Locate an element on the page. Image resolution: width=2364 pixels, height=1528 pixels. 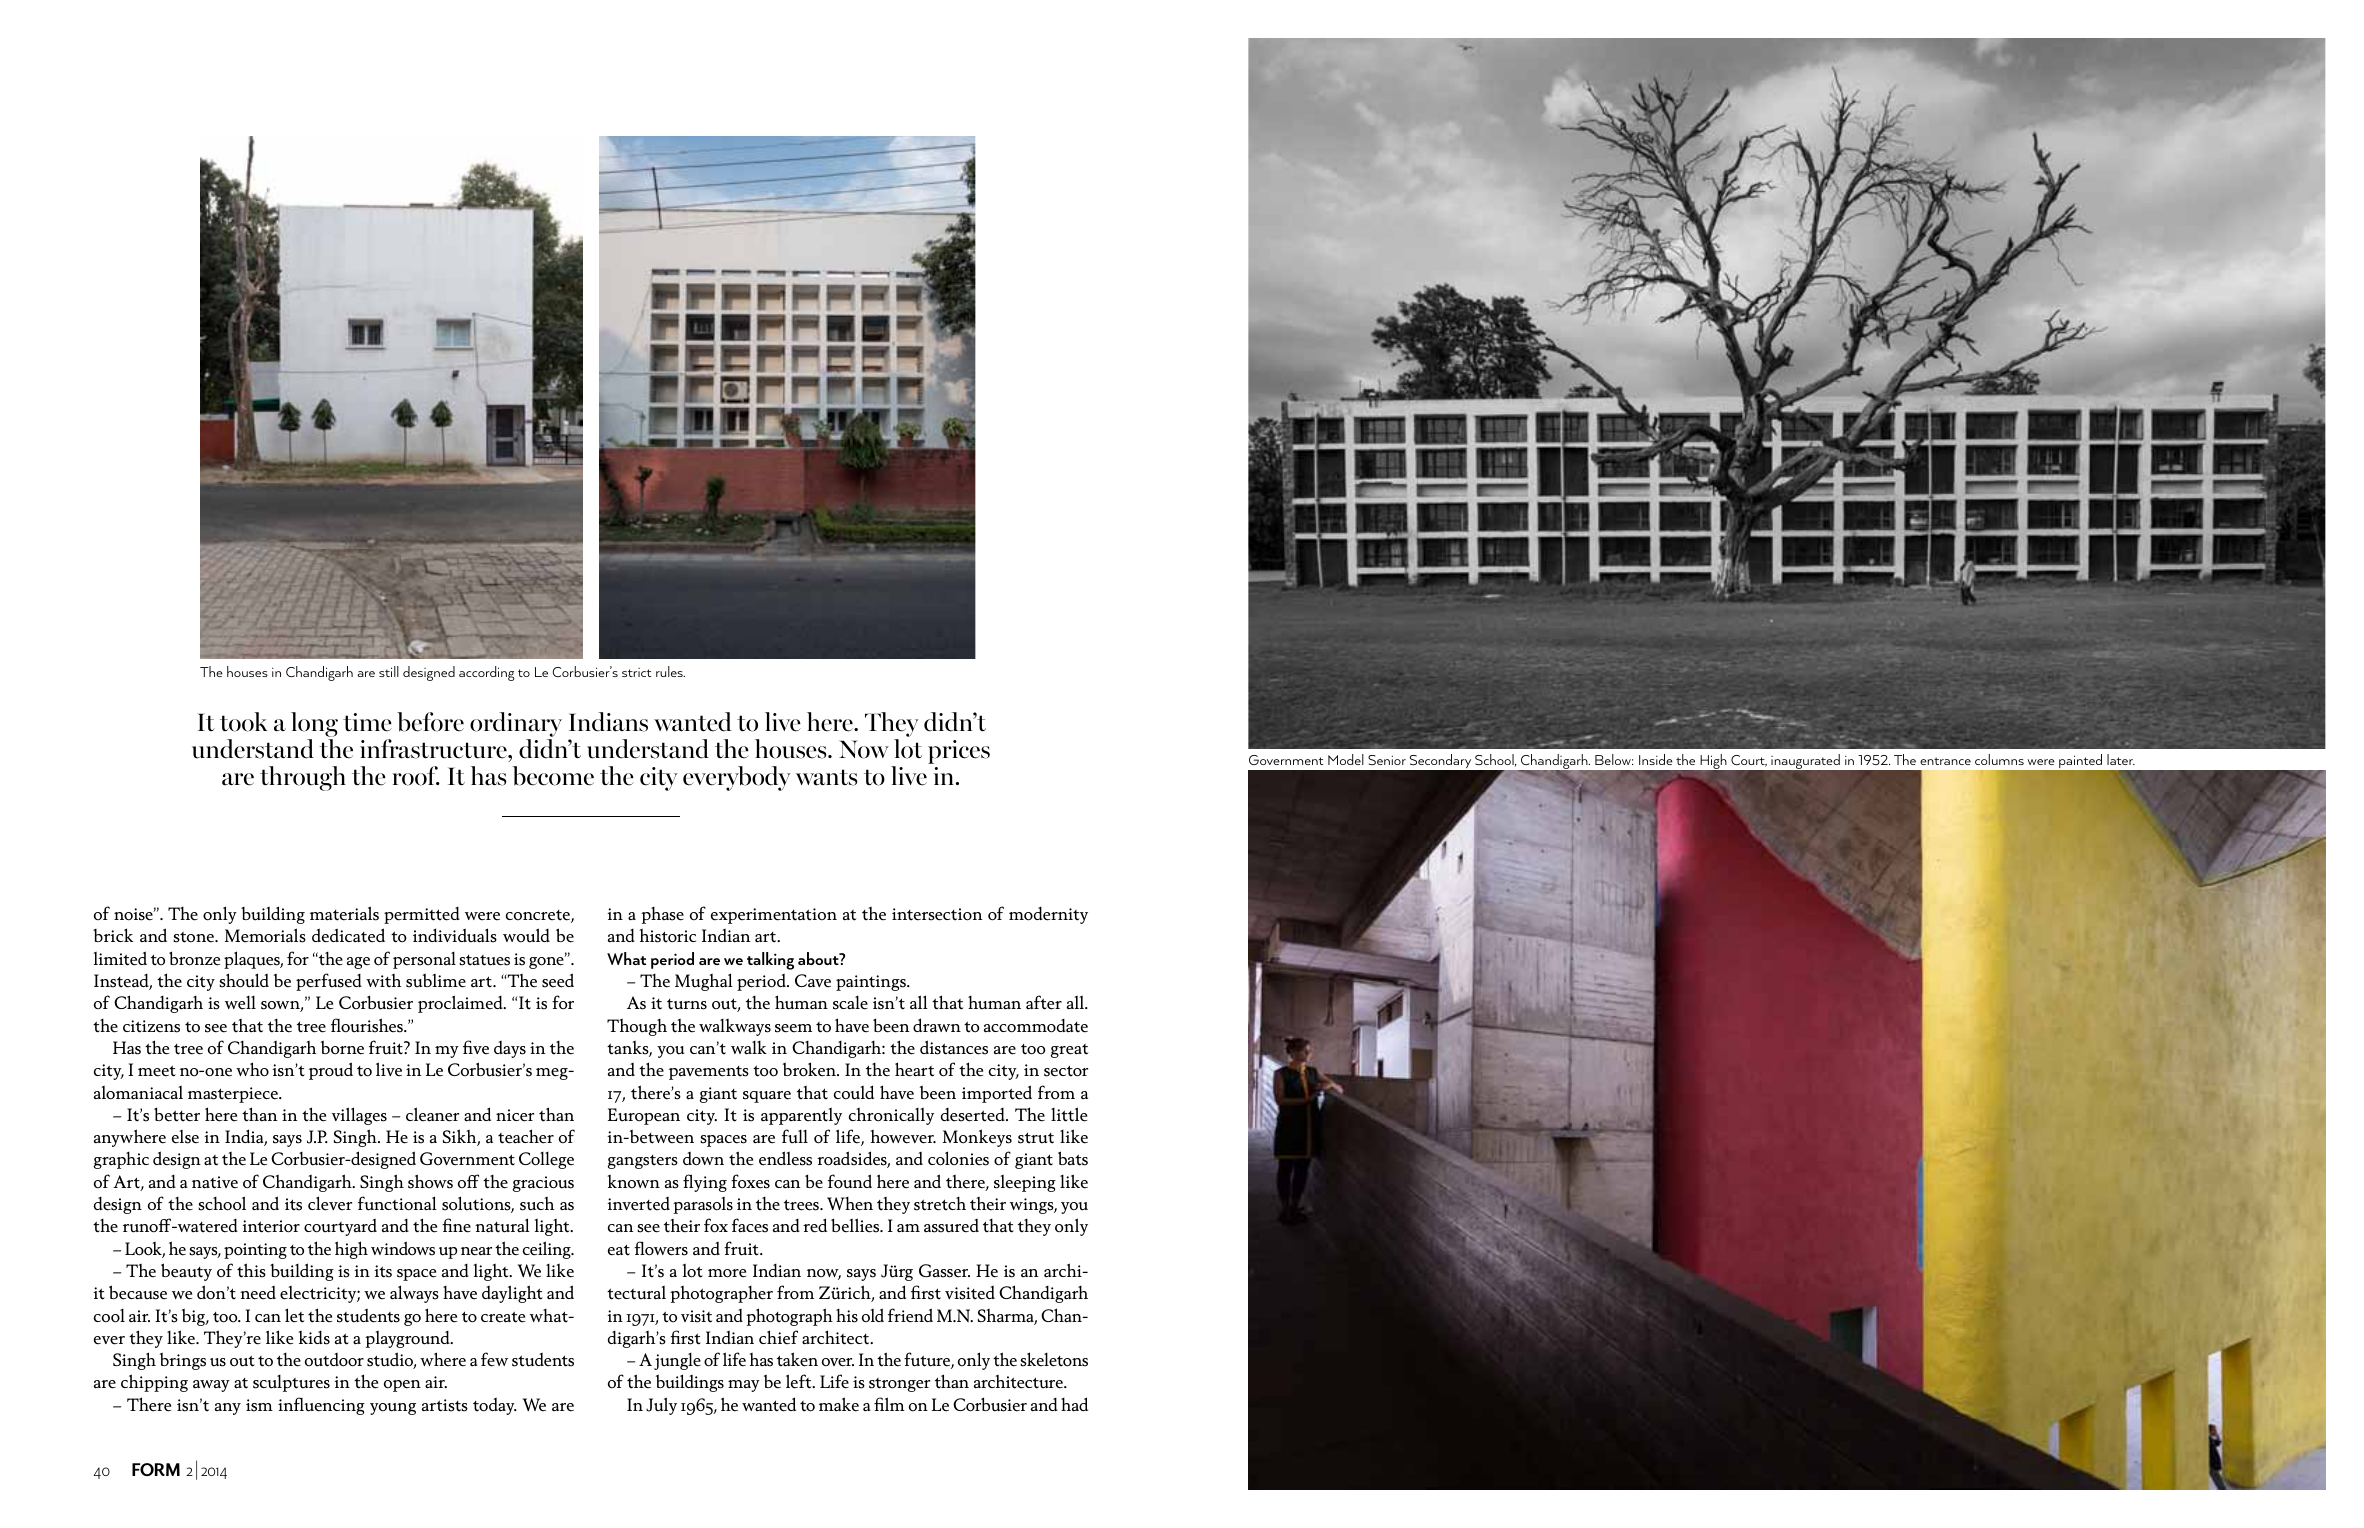
skeletons is located at coordinates (1054, 1359).
